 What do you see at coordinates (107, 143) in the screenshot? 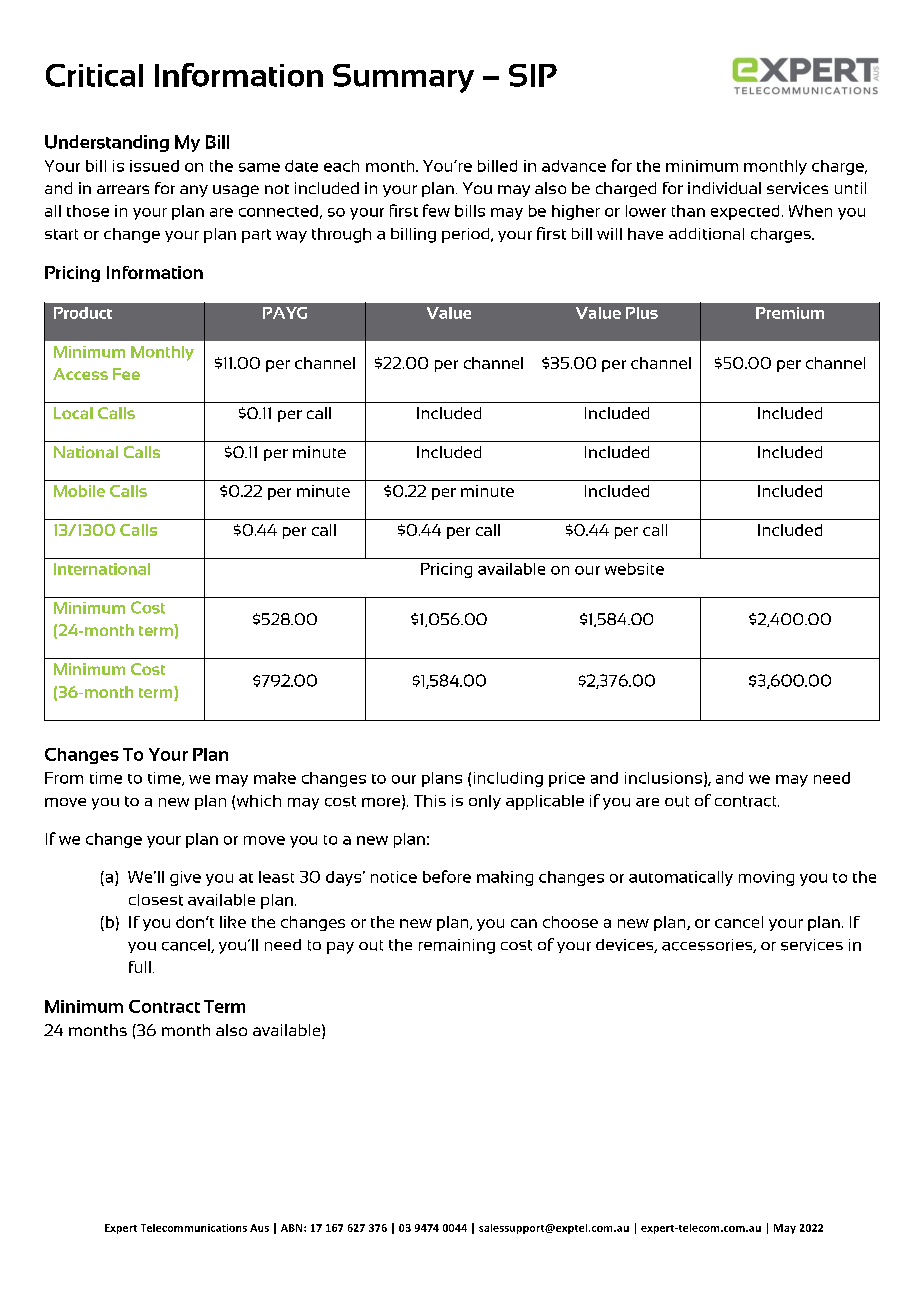
I see `Understanding` at bounding box center [107, 143].
